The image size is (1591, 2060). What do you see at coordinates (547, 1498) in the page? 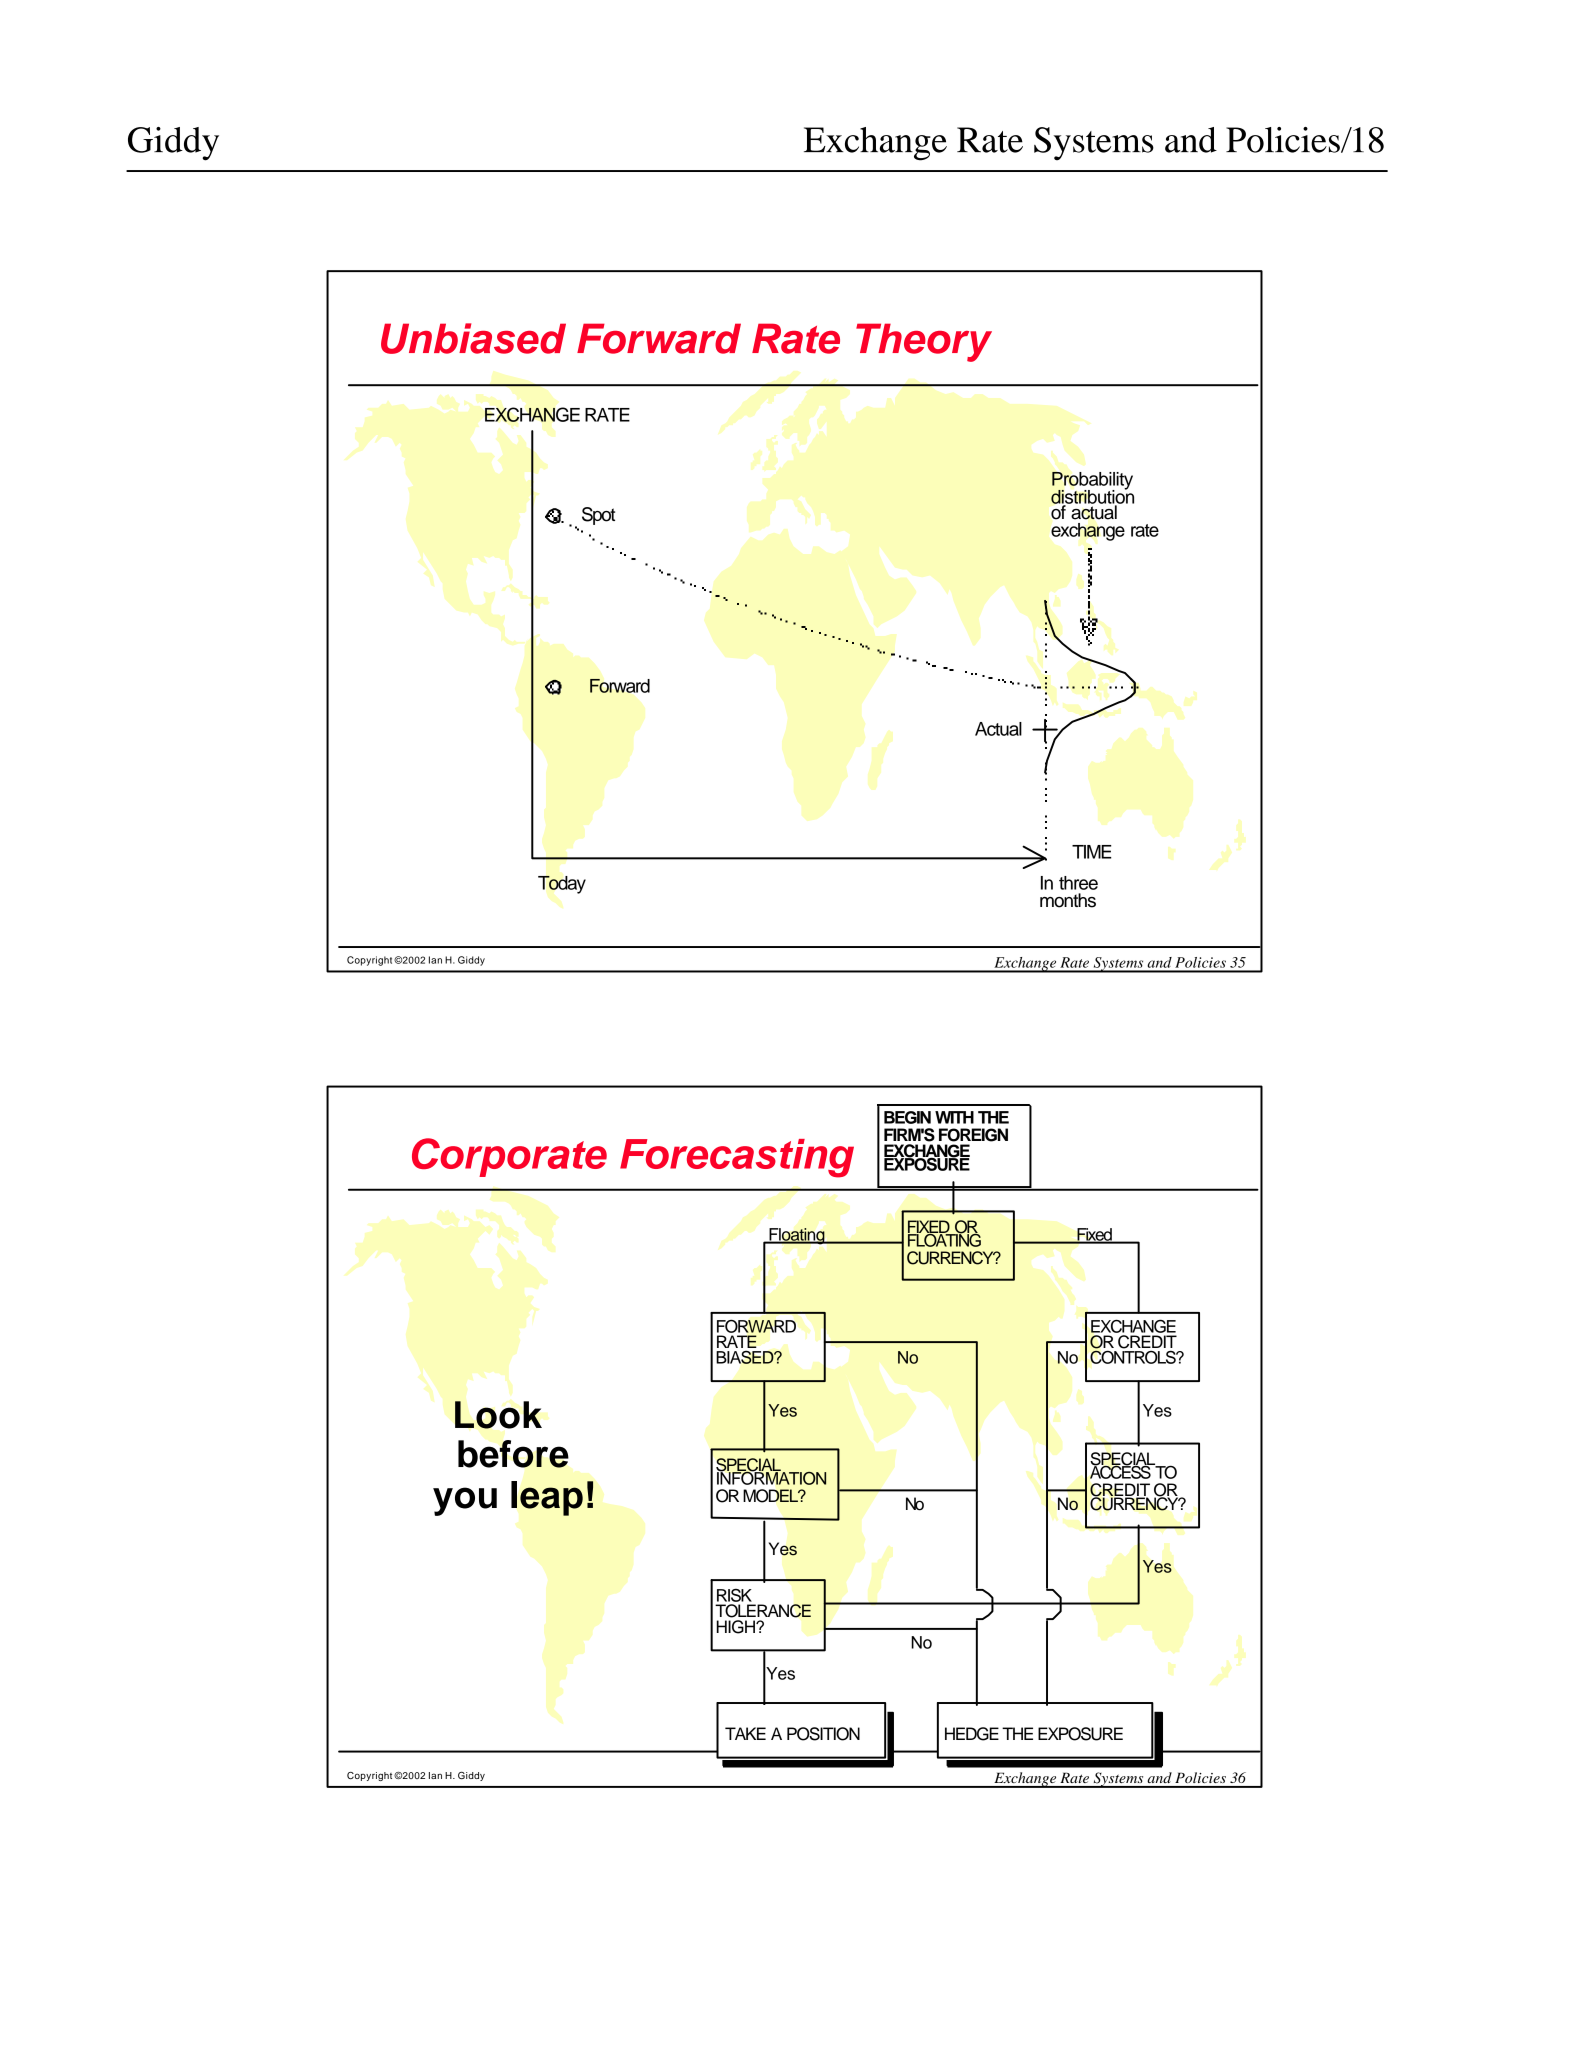
I see `leap` at bounding box center [547, 1498].
